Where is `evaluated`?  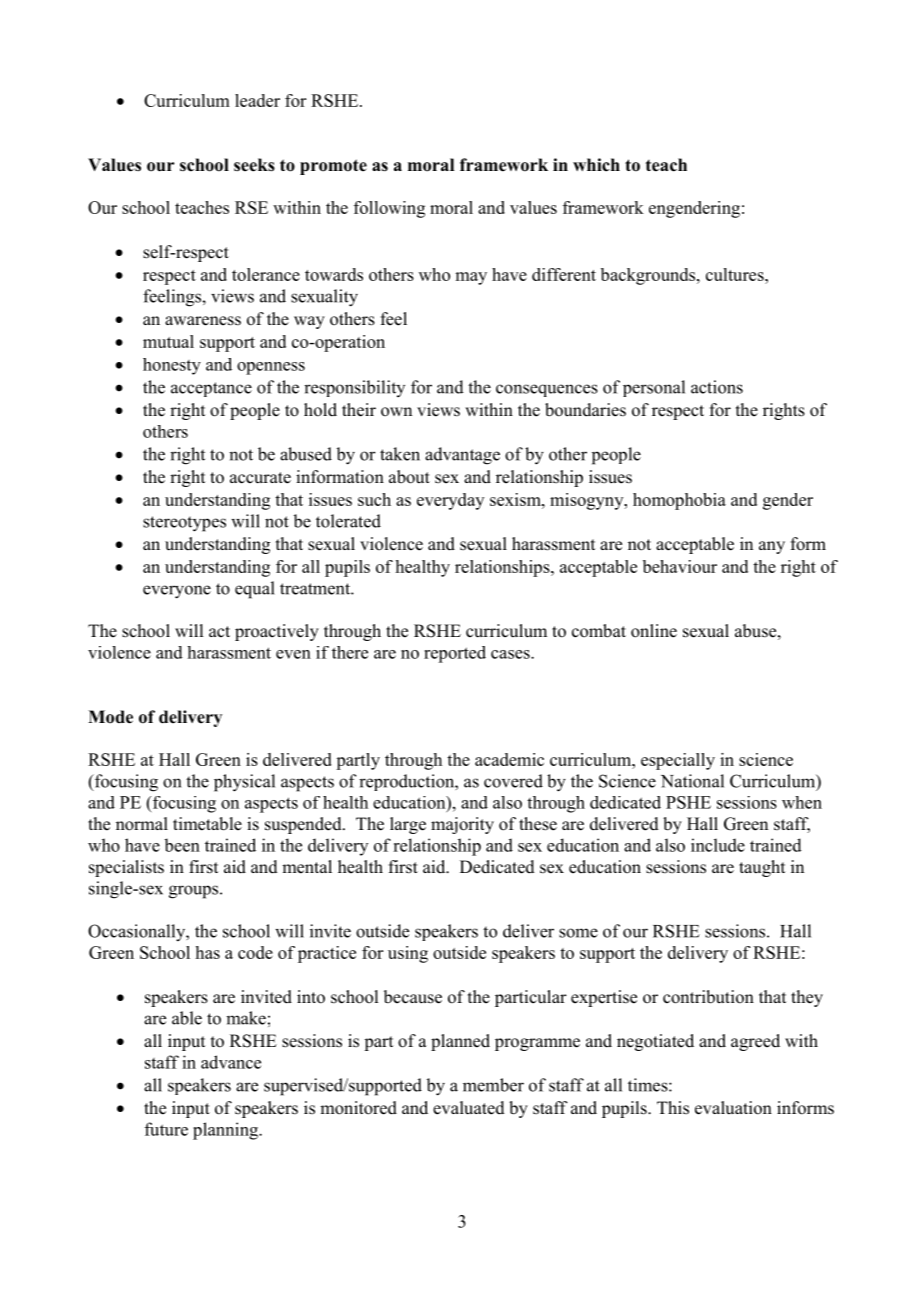
evaluated is located at coordinates (469, 1108).
